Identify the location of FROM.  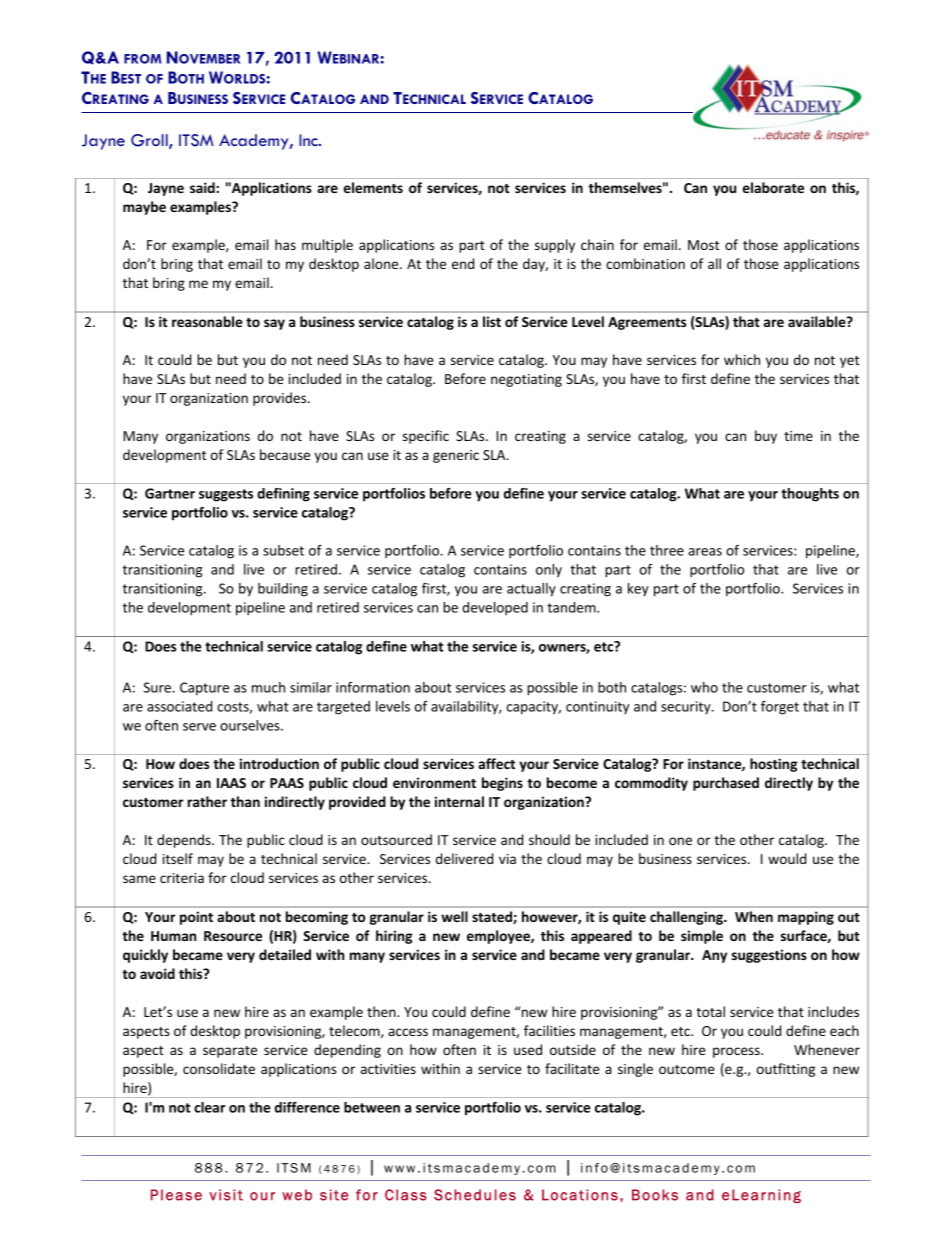
(142, 59).
